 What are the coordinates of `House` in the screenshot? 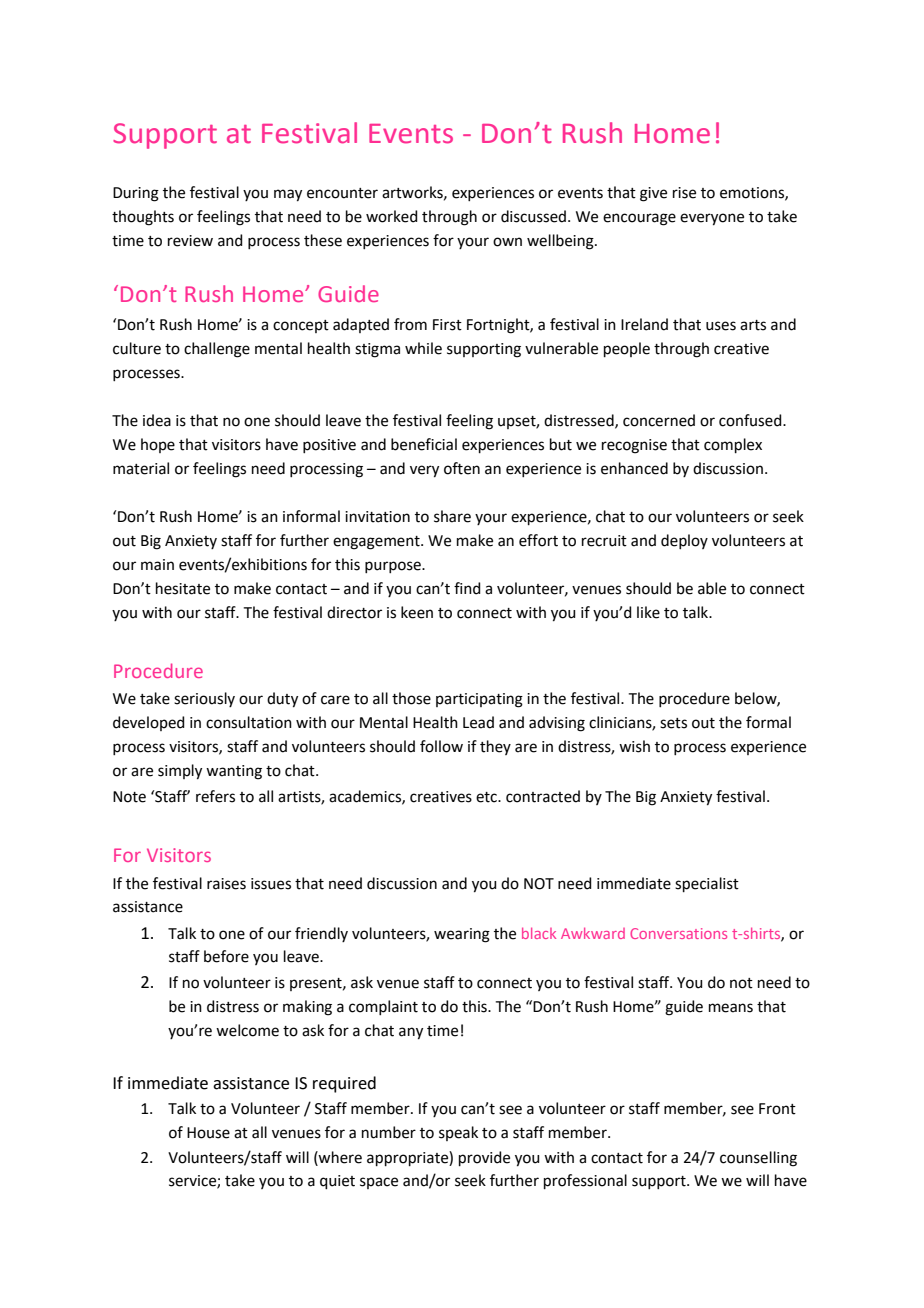 It's located at (208, 1133).
